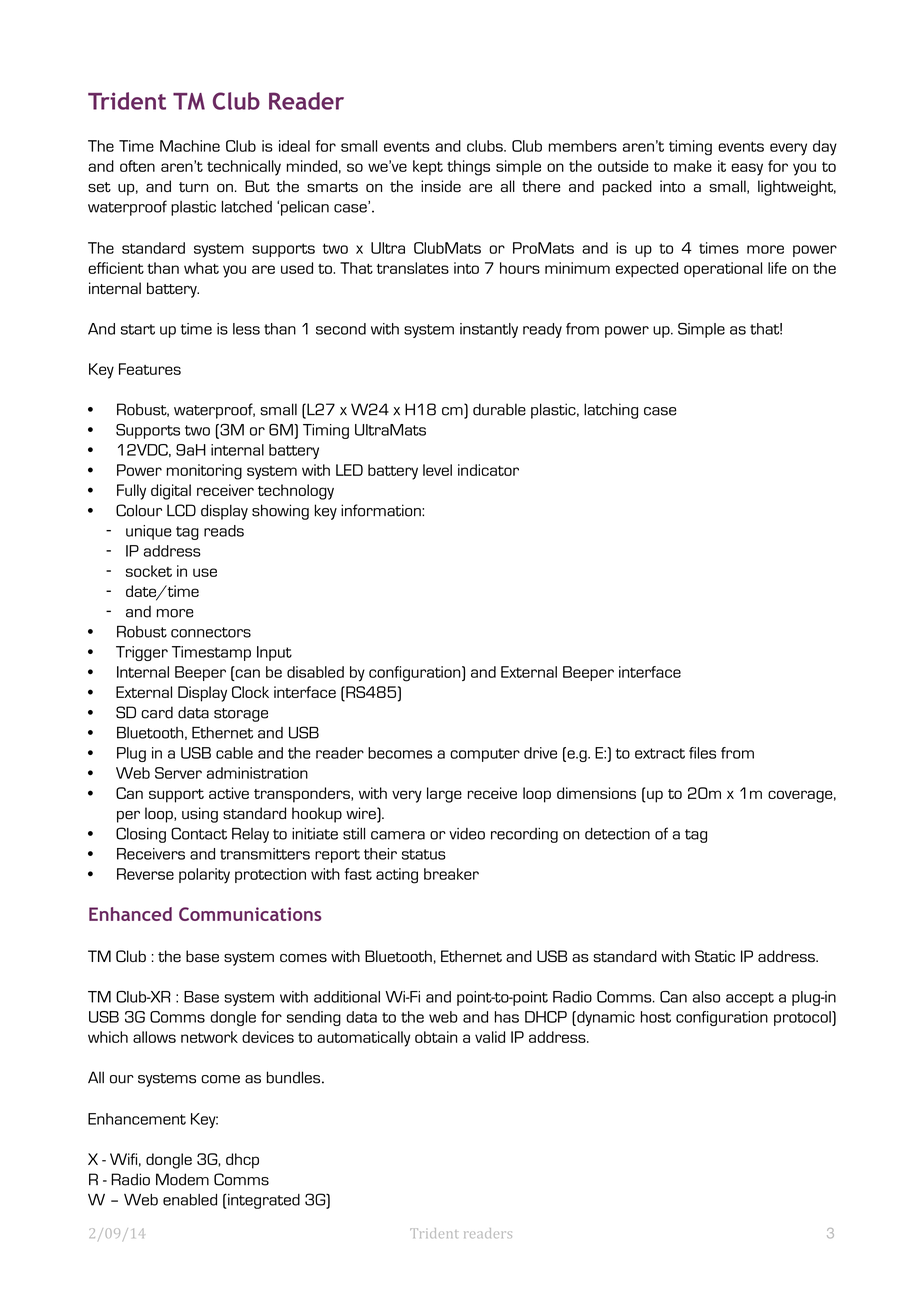 The height and width of the document is (1308, 924). Describe the element at coordinates (468, 168) in the document. I see `things` at that location.
